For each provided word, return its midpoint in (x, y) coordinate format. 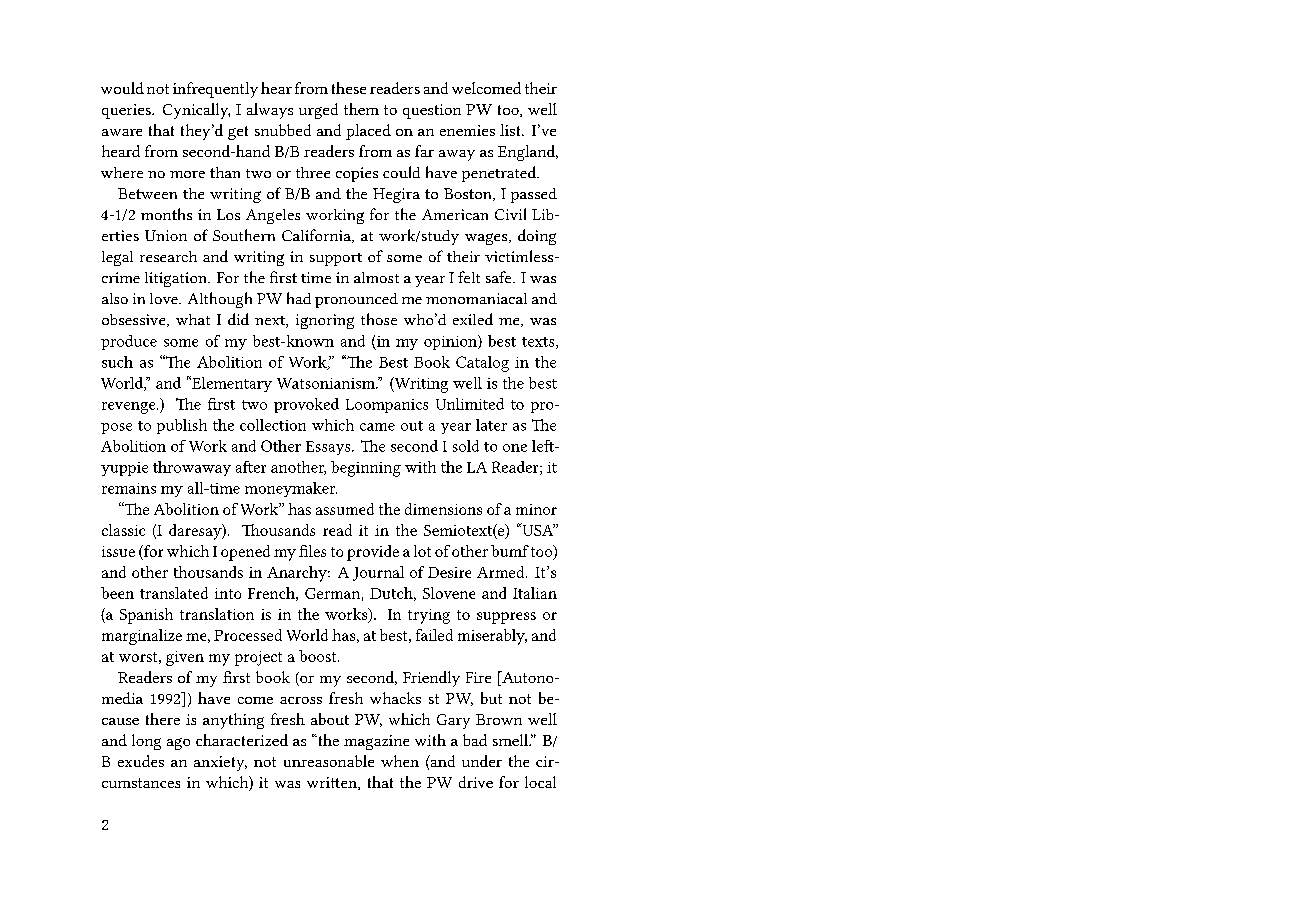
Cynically (196, 111)
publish (182, 426)
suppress (506, 618)
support (336, 259)
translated (174, 593)
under (482, 761)
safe (500, 277)
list (511, 130)
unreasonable (329, 761)
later (491, 425)
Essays (329, 448)
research (168, 256)
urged (318, 111)
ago (178, 744)
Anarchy (298, 574)
